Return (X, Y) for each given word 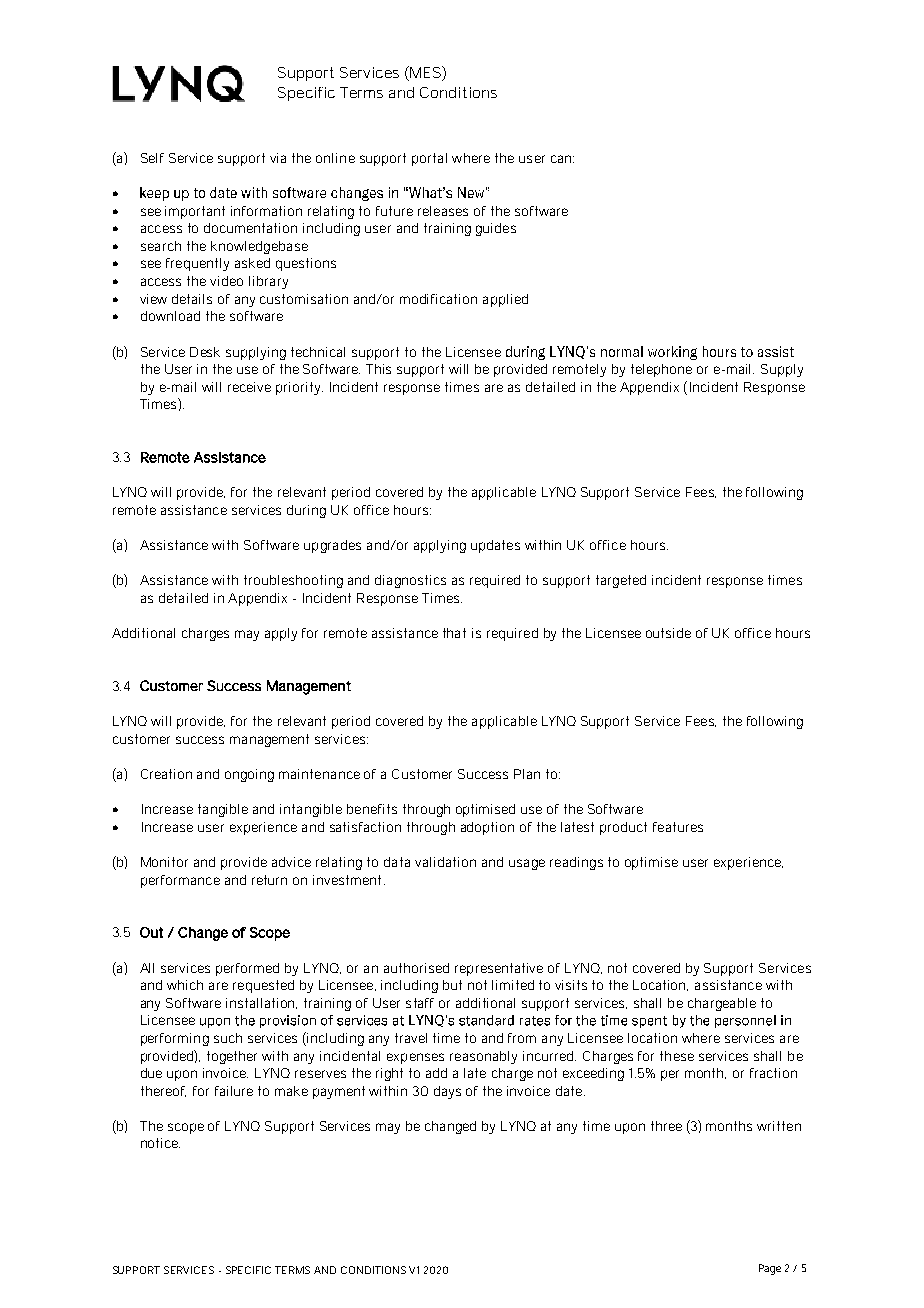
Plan (527, 774)
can (562, 159)
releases (443, 211)
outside (668, 633)
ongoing (249, 775)
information (266, 211)
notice (160, 1143)
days (447, 1092)
